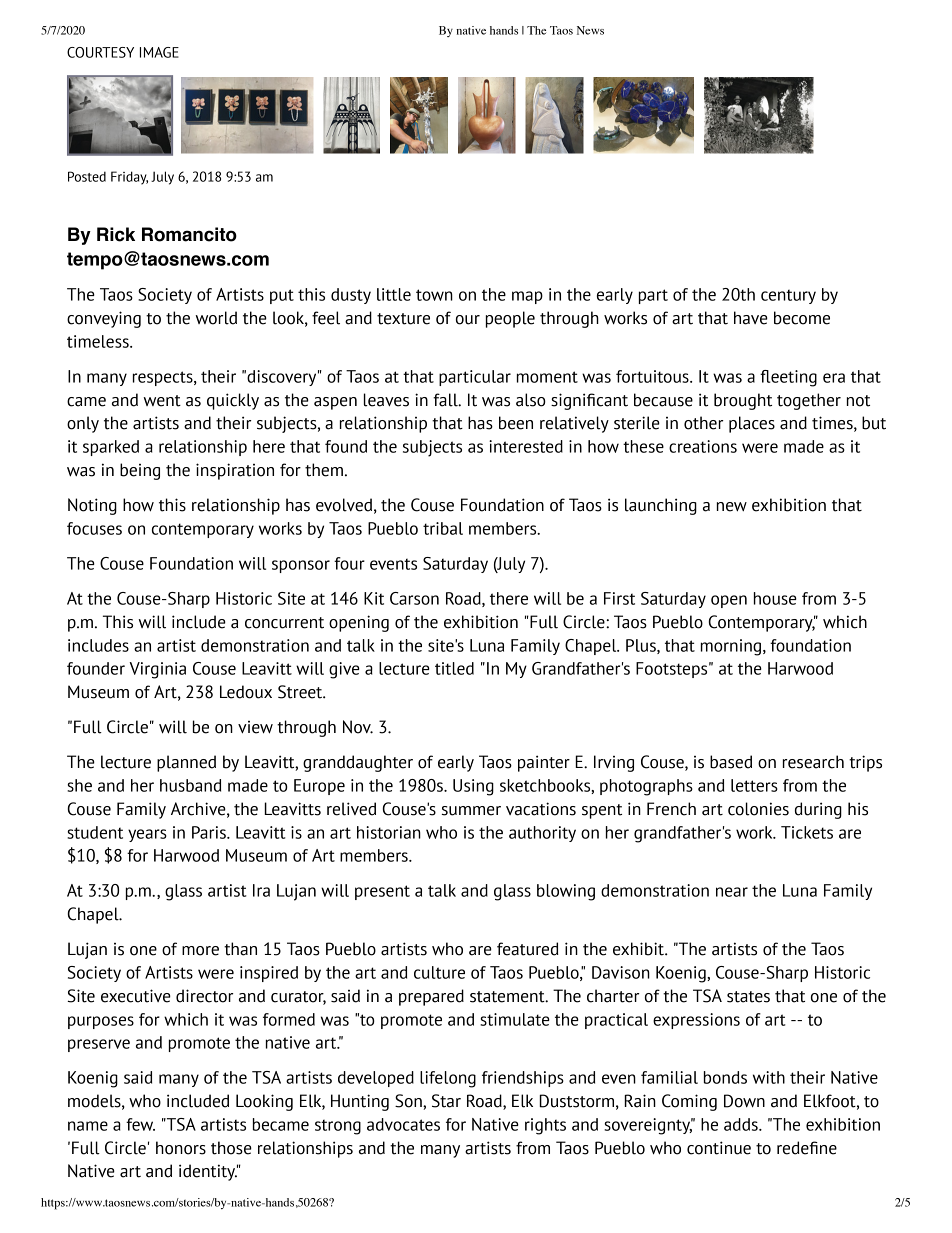  Describe the element at coordinates (775, 598) in the screenshot. I see `house` at that location.
